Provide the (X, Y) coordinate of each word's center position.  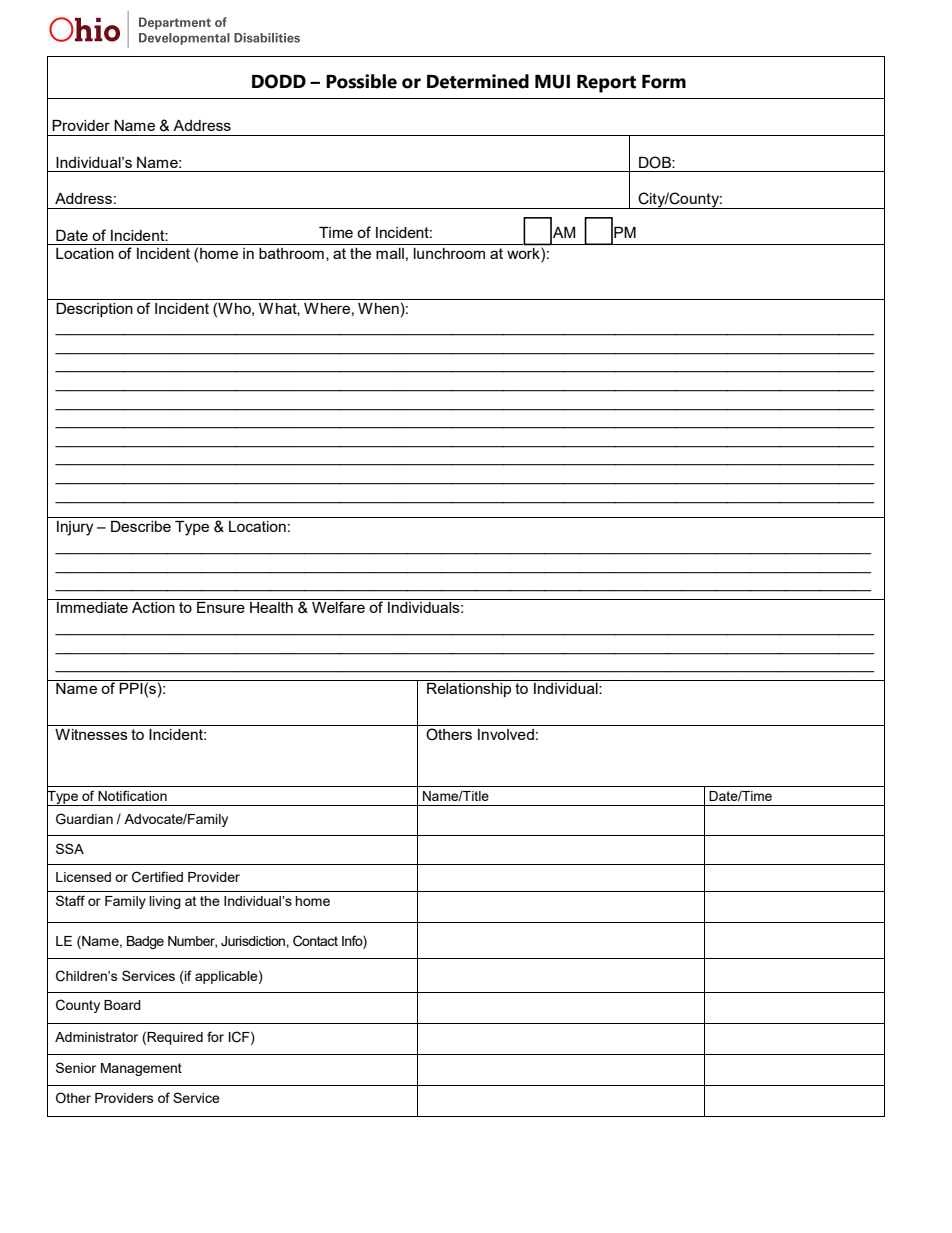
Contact (315, 941)
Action (153, 607)
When (378, 308)
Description (94, 310)
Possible (361, 81)
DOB (656, 162)
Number (192, 942)
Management (141, 1069)
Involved (506, 734)
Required (175, 1038)
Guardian (84, 819)
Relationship (469, 690)
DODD (279, 81)
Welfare (338, 607)
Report (606, 84)
